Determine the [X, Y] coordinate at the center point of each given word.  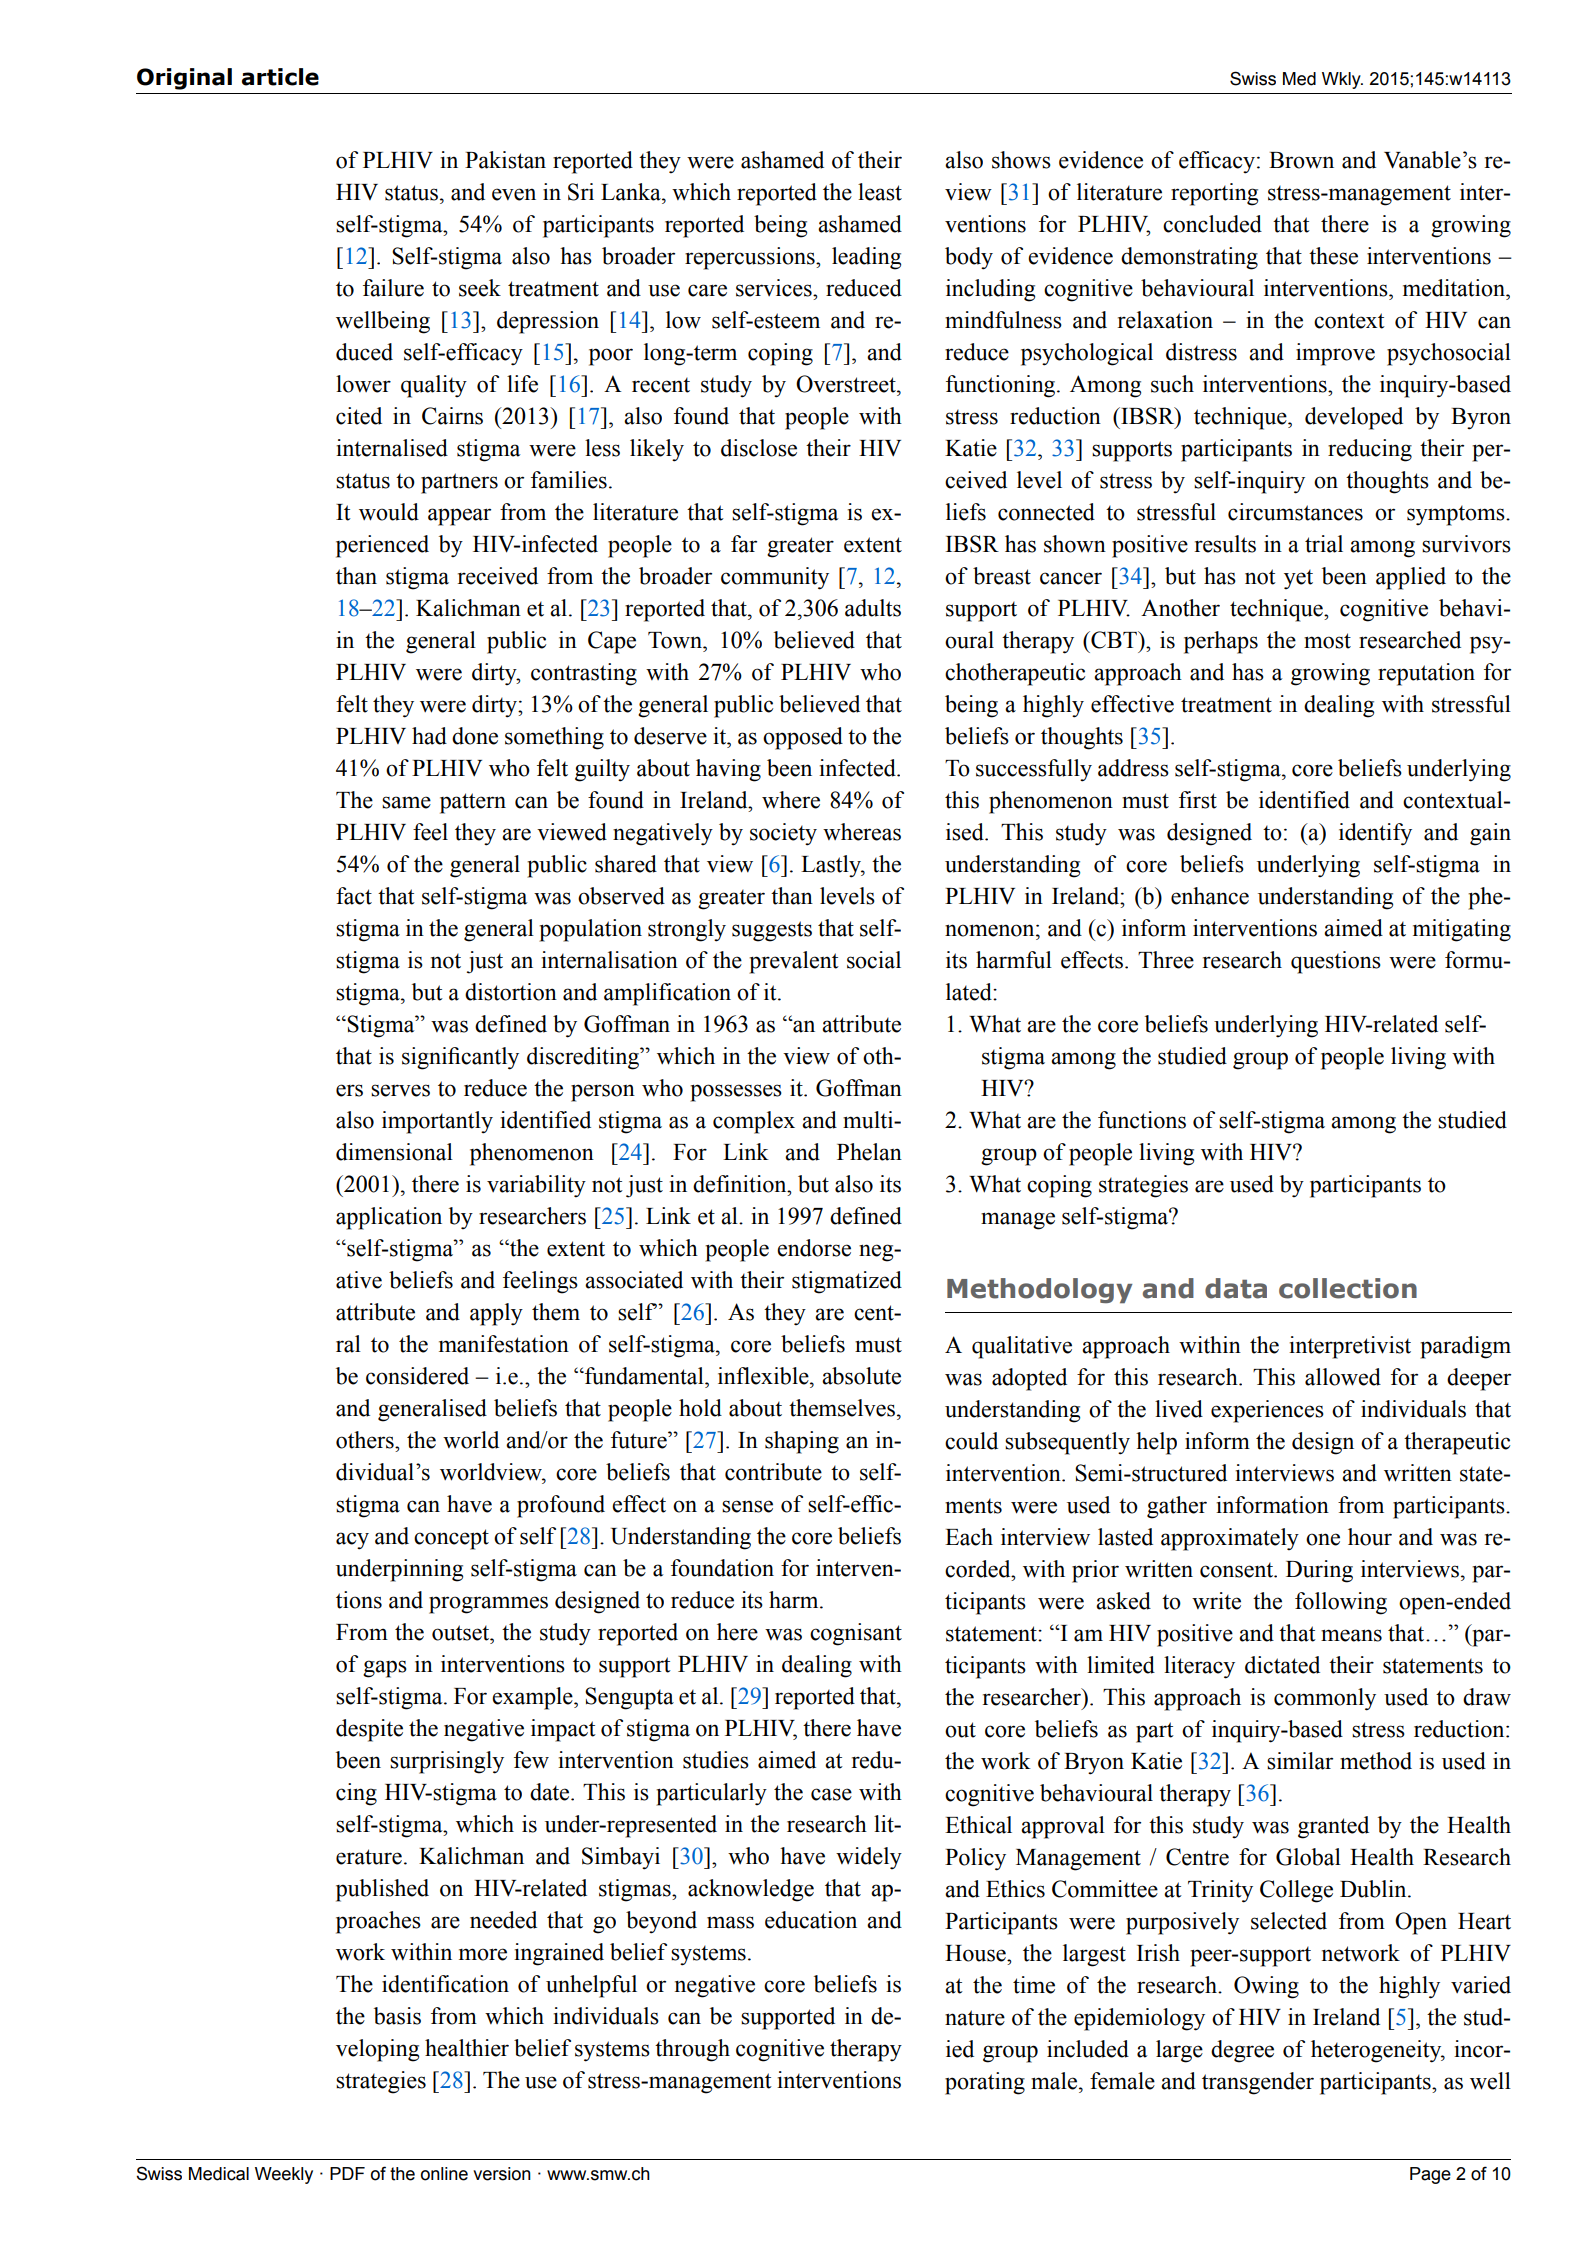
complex [754, 1122]
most [1327, 641]
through [692, 2050]
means [1351, 1635]
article [280, 77]
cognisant [856, 1634]
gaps [385, 1669]
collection [1348, 1288]
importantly [437, 1122]
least [880, 192]
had [429, 736]
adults [873, 608]
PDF [347, 2173]
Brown [1301, 160]
